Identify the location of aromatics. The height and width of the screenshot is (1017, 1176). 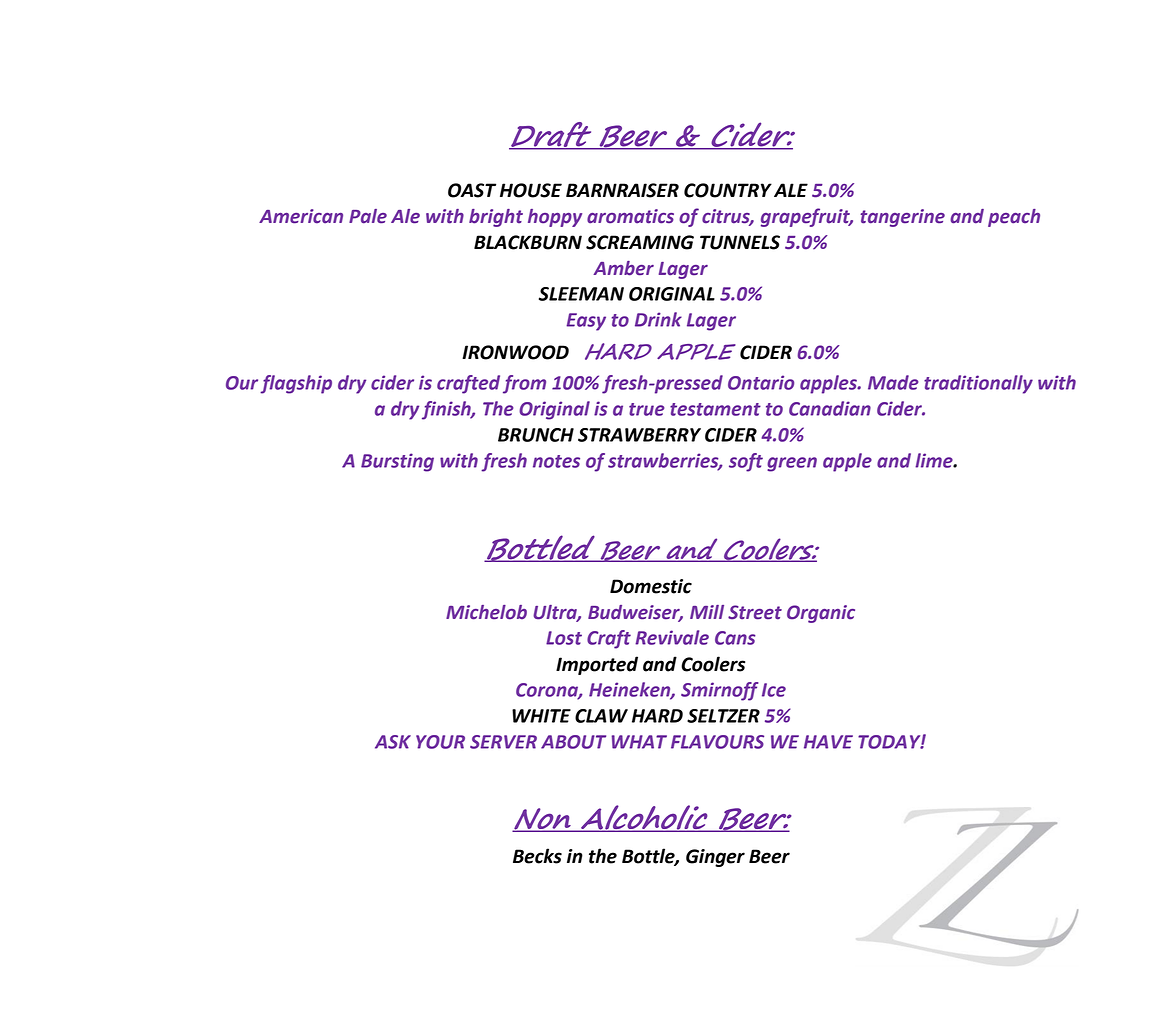
(630, 216).
